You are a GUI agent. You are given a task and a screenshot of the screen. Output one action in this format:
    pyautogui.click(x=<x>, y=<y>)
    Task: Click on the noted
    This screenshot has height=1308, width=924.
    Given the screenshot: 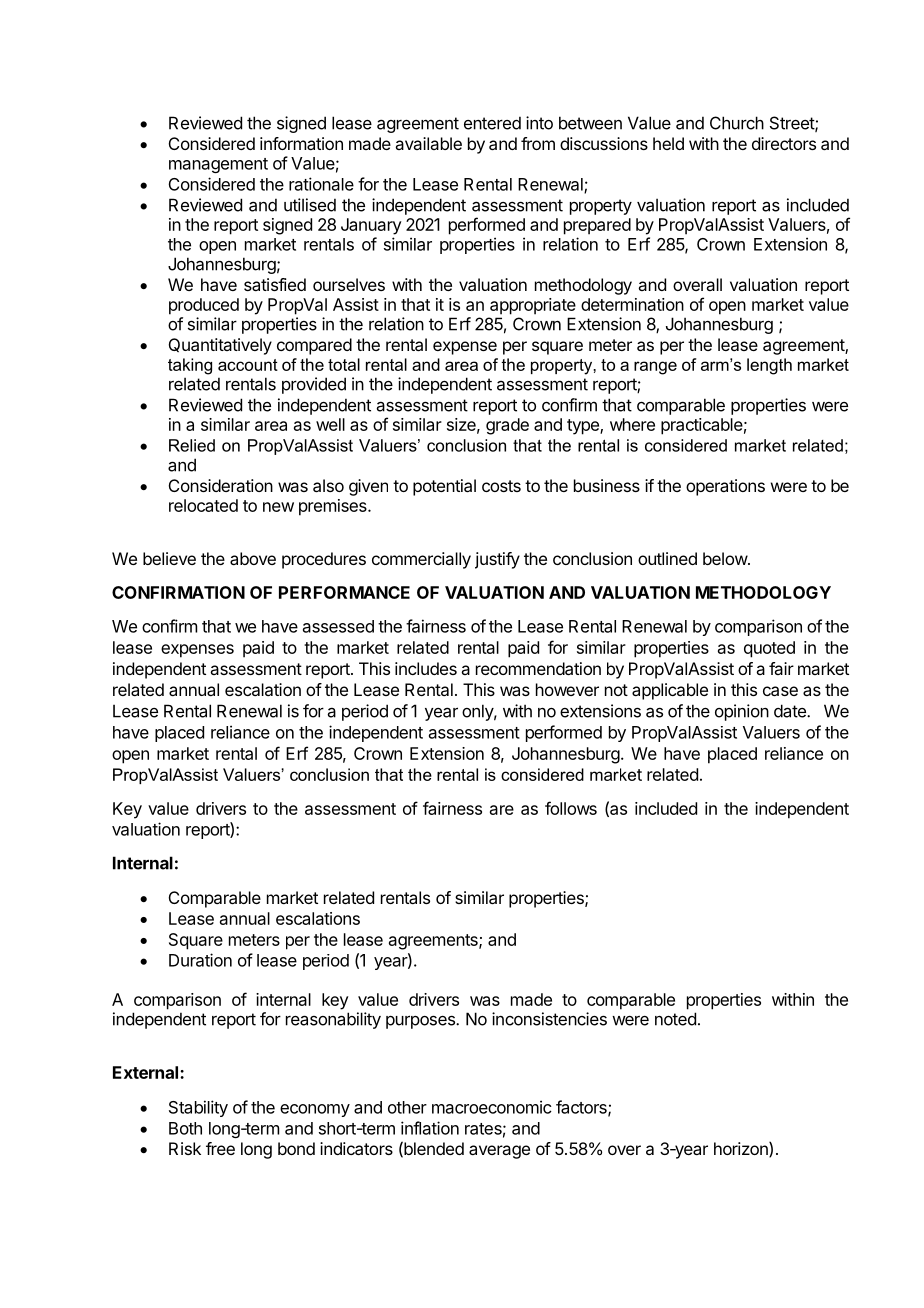 What is the action you would take?
    pyautogui.click(x=675, y=1019)
